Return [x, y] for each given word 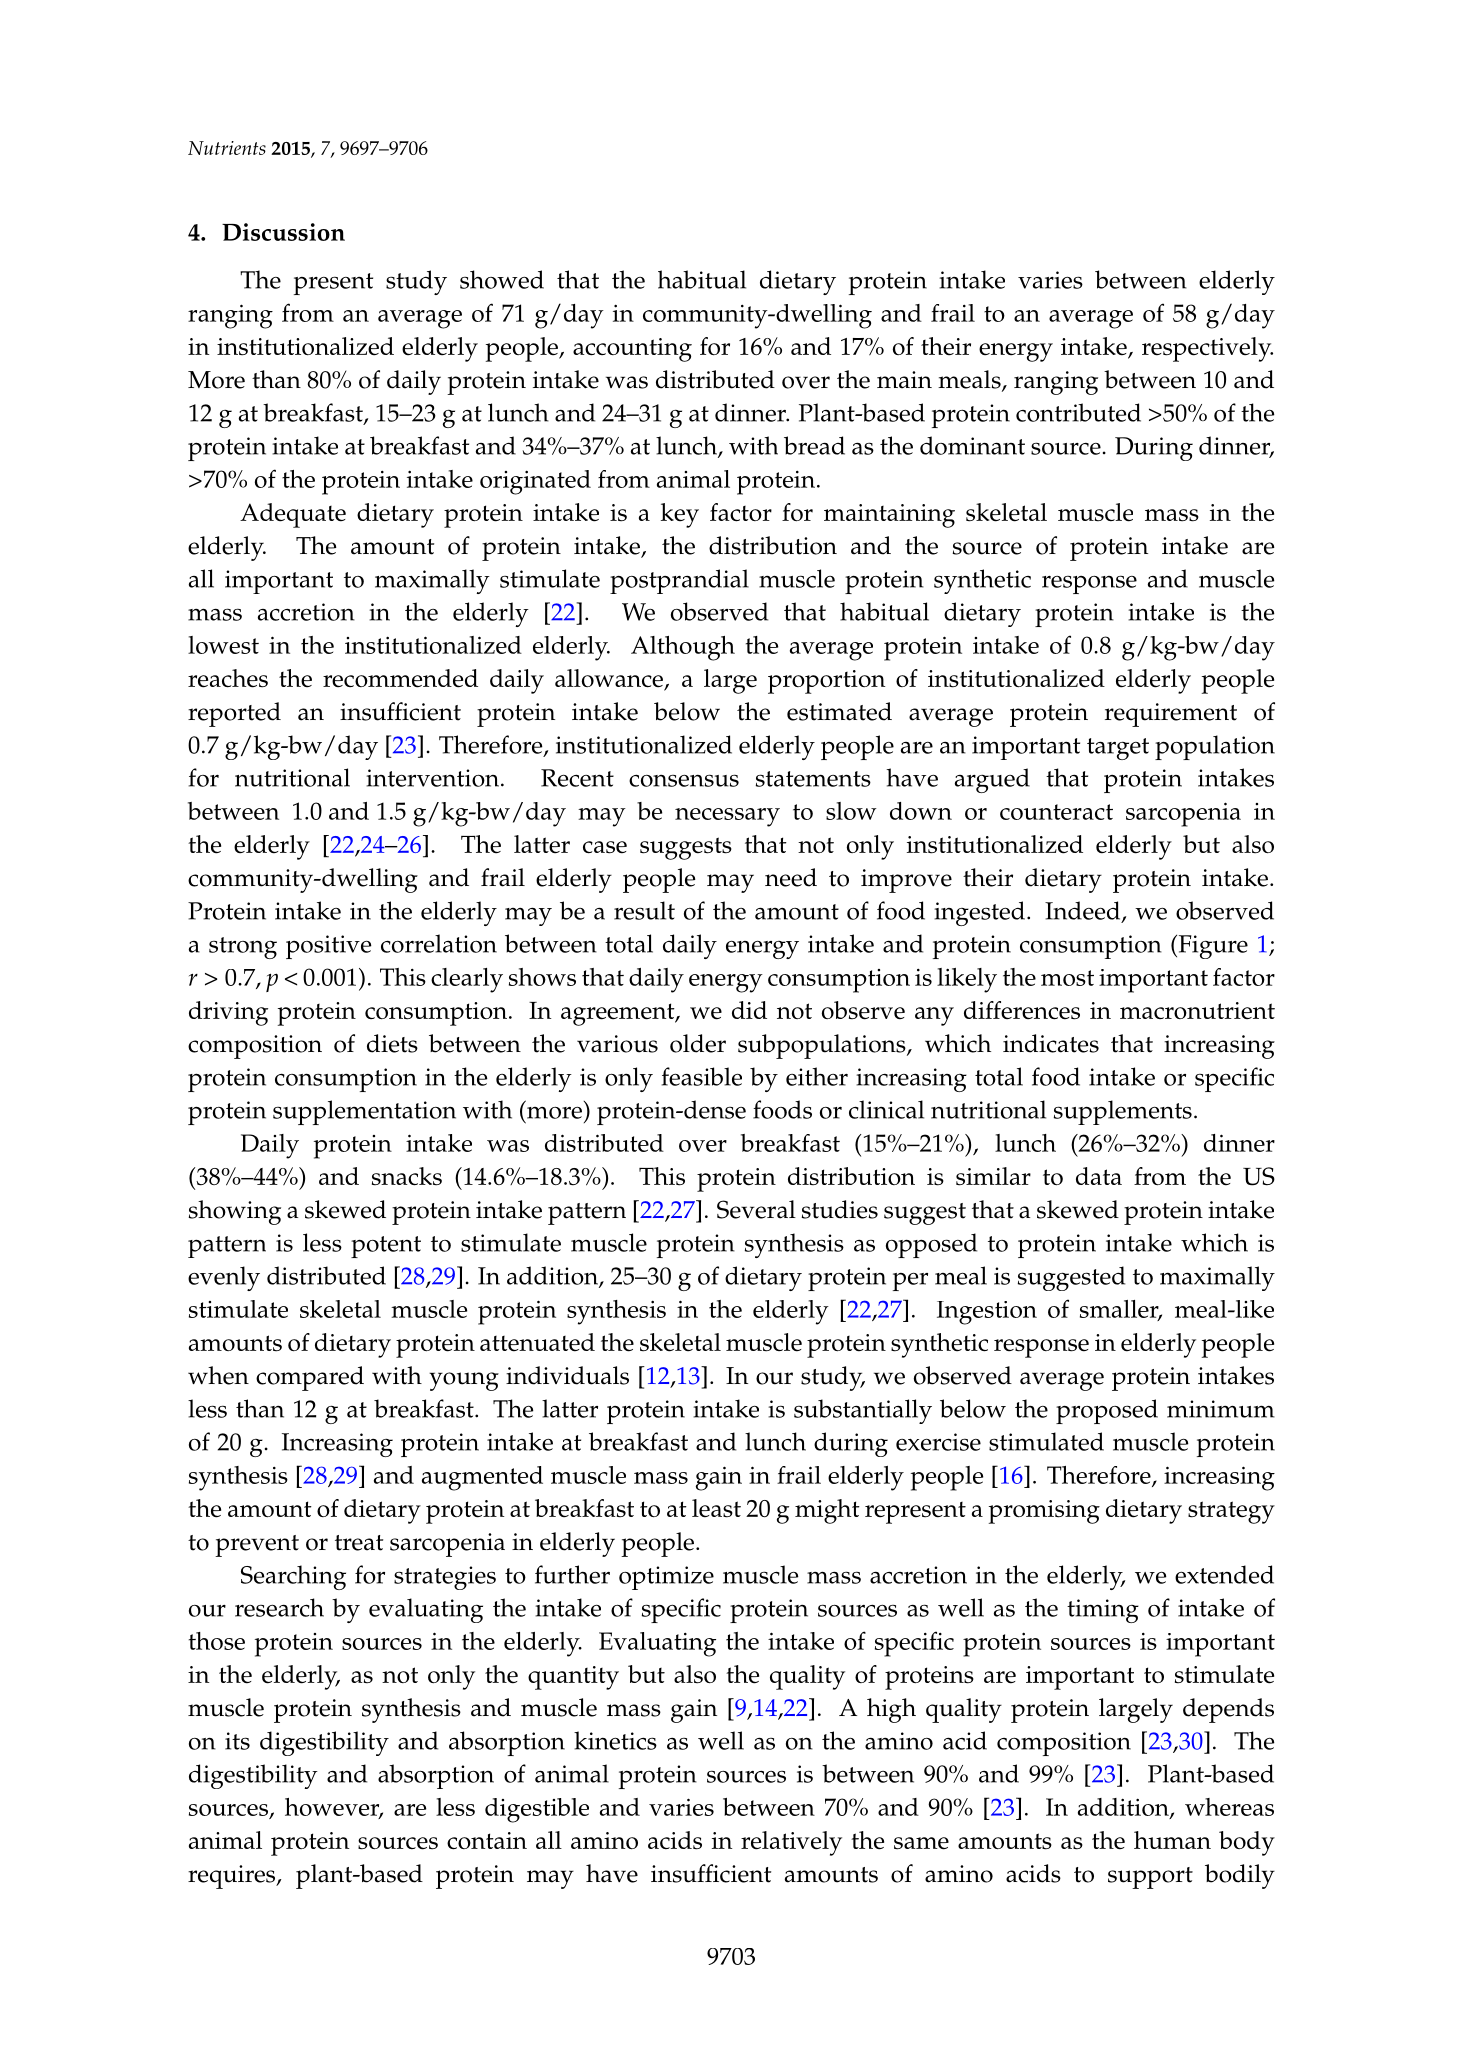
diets [392, 1043]
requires [233, 1877]
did [749, 1010]
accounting [632, 350]
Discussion [283, 232]
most [1067, 978]
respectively [1207, 349]
